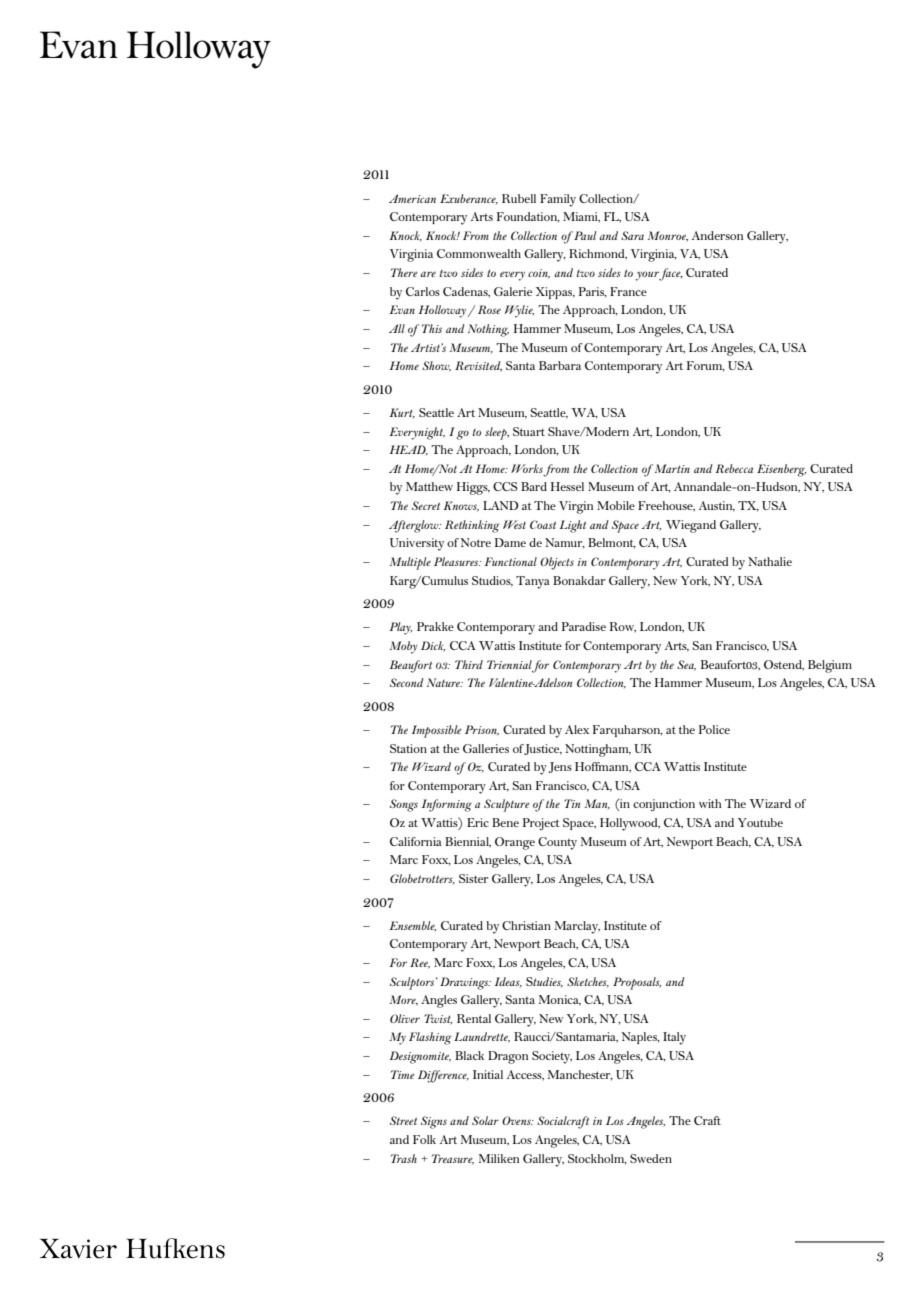 The width and height of the screenshot is (924, 1308). Describe the element at coordinates (472, 526) in the screenshot. I see `Rethinking` at that location.
